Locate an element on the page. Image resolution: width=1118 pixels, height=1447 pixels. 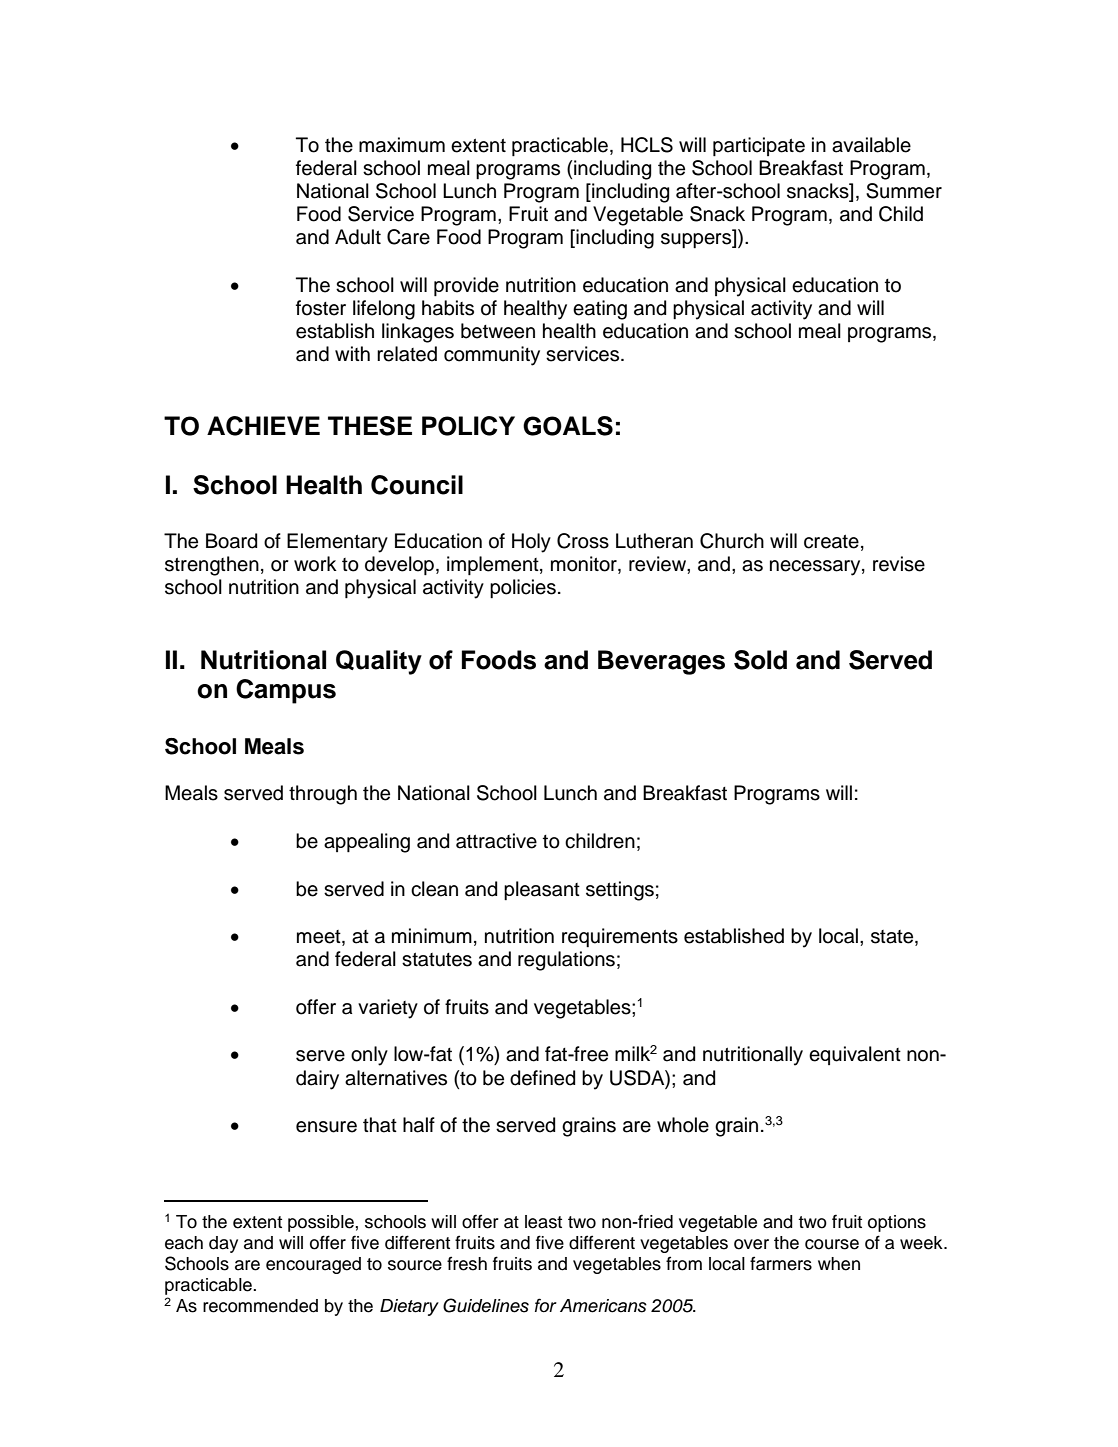
available is located at coordinates (871, 145).
